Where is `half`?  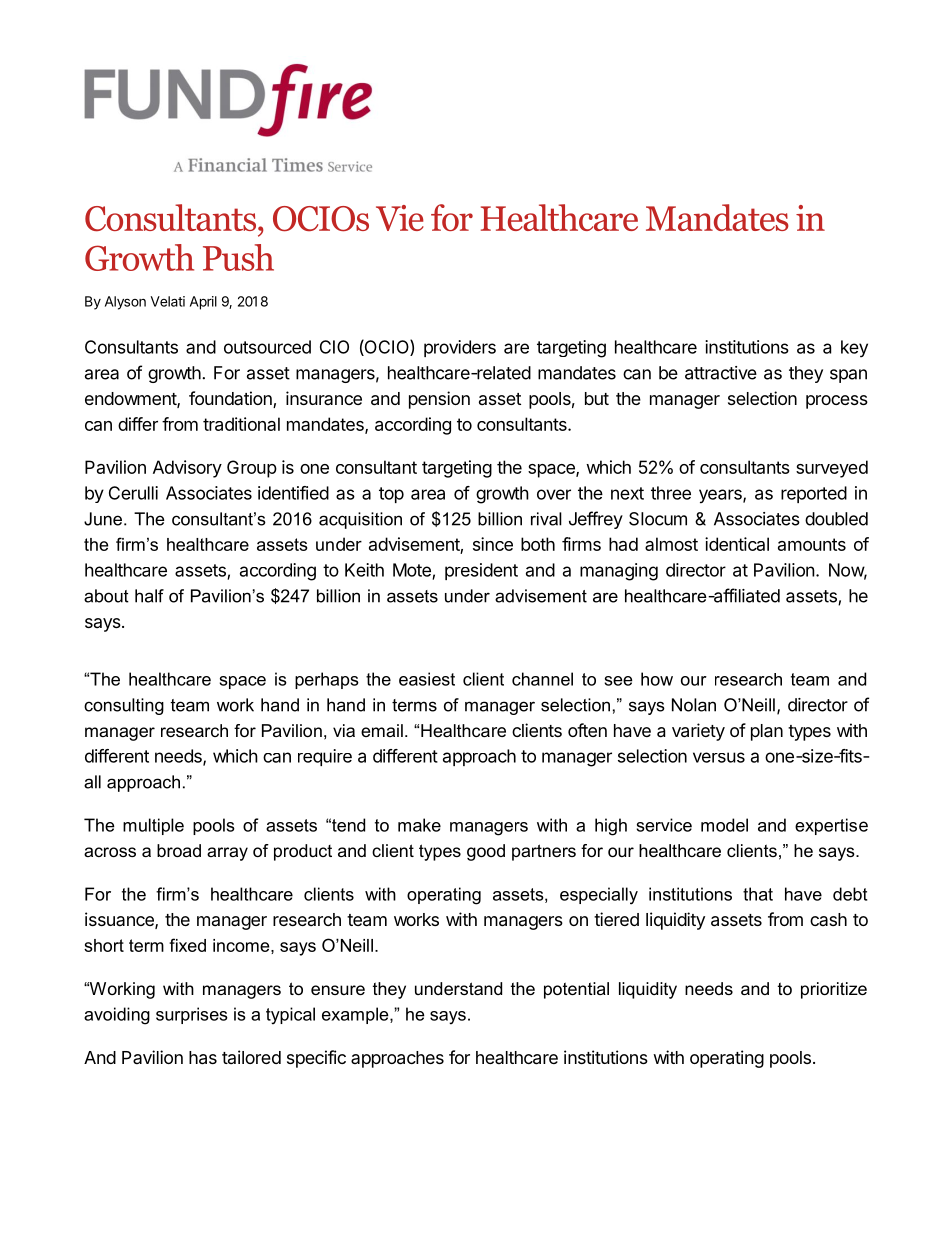
half is located at coordinates (149, 596).
